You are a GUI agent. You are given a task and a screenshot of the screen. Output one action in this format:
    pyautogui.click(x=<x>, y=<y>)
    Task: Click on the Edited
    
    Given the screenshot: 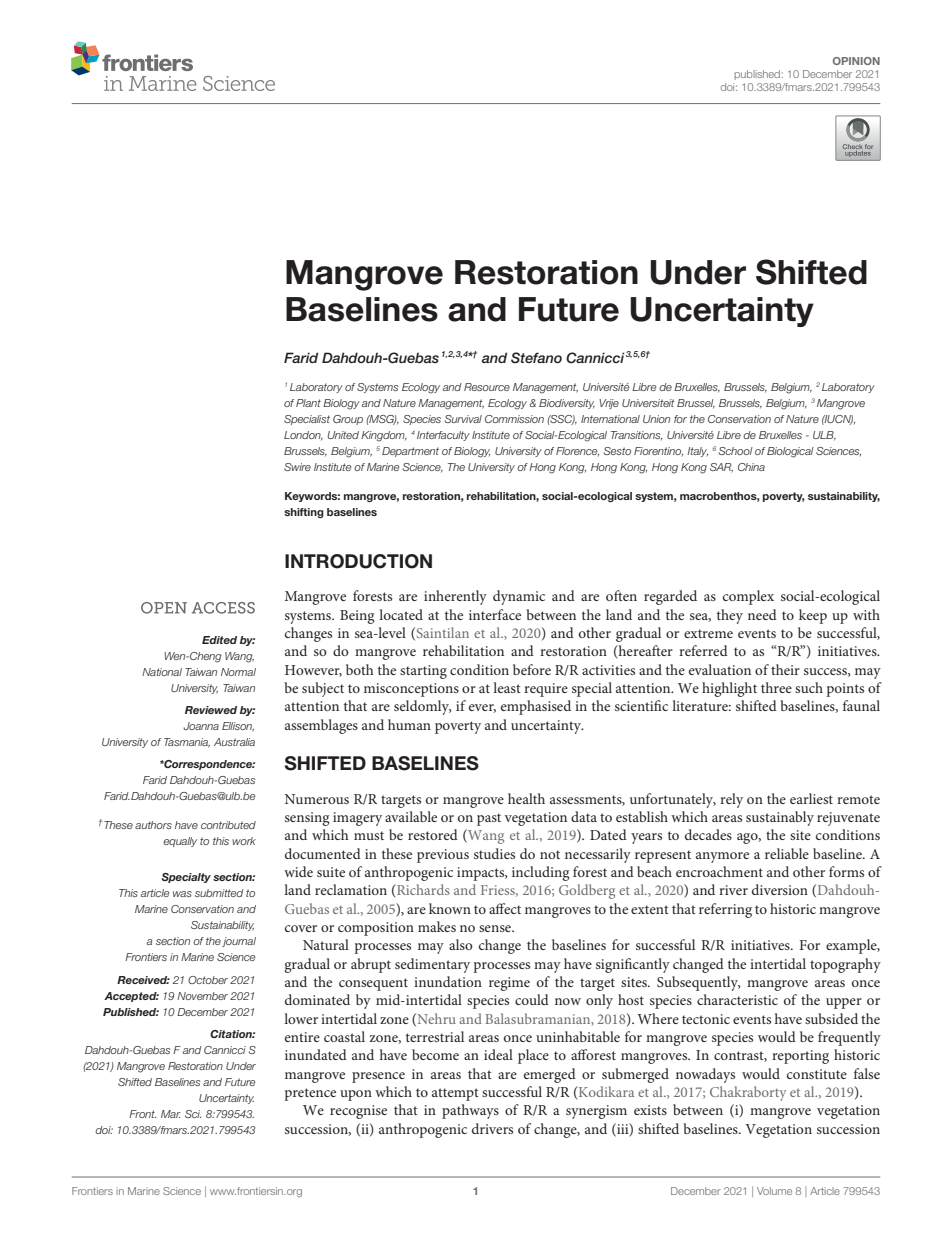 What is the action you would take?
    pyautogui.click(x=219, y=640)
